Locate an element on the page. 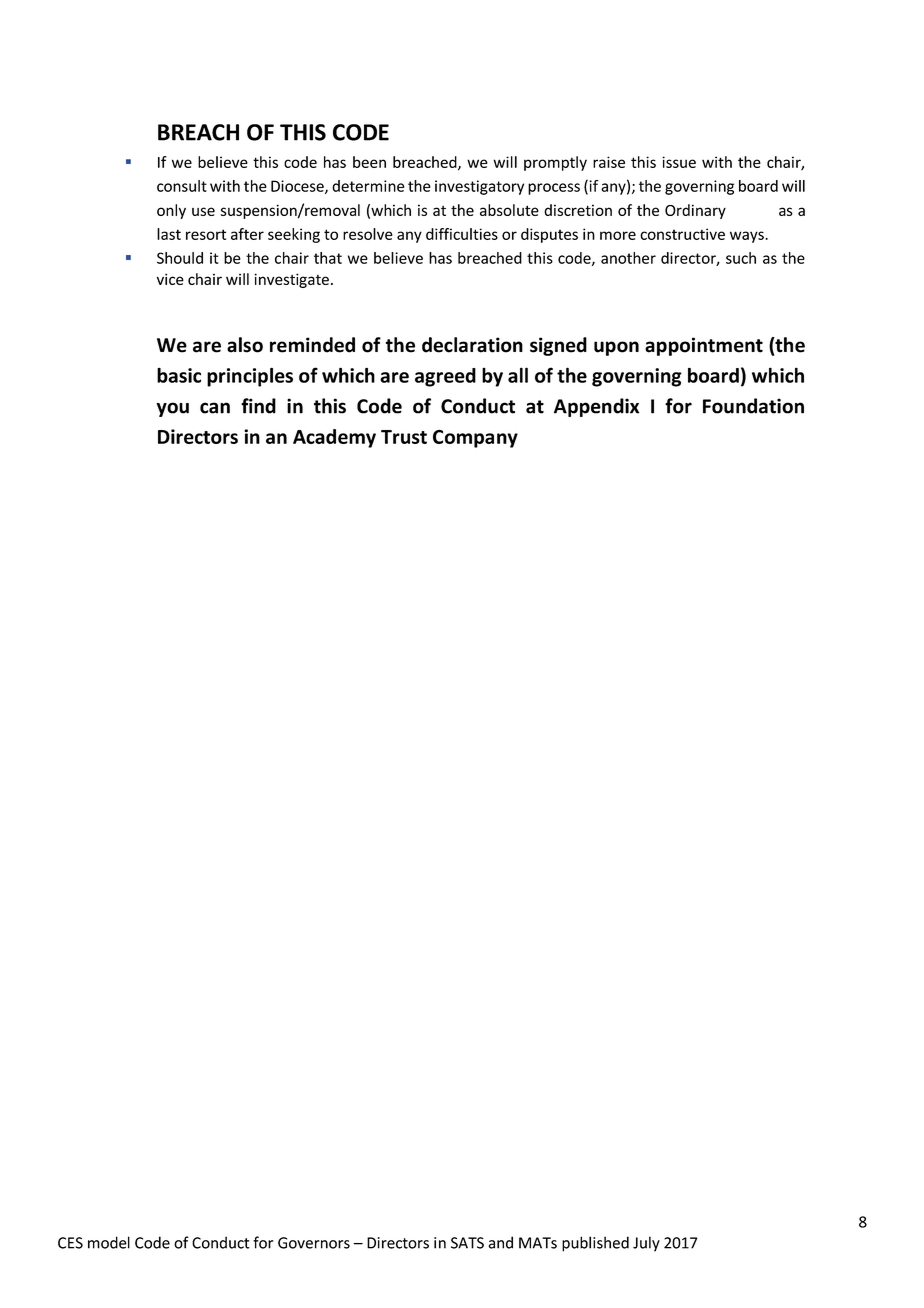 Image resolution: width=924 pixels, height=1308 pixels. consult is located at coordinates (182, 186).
